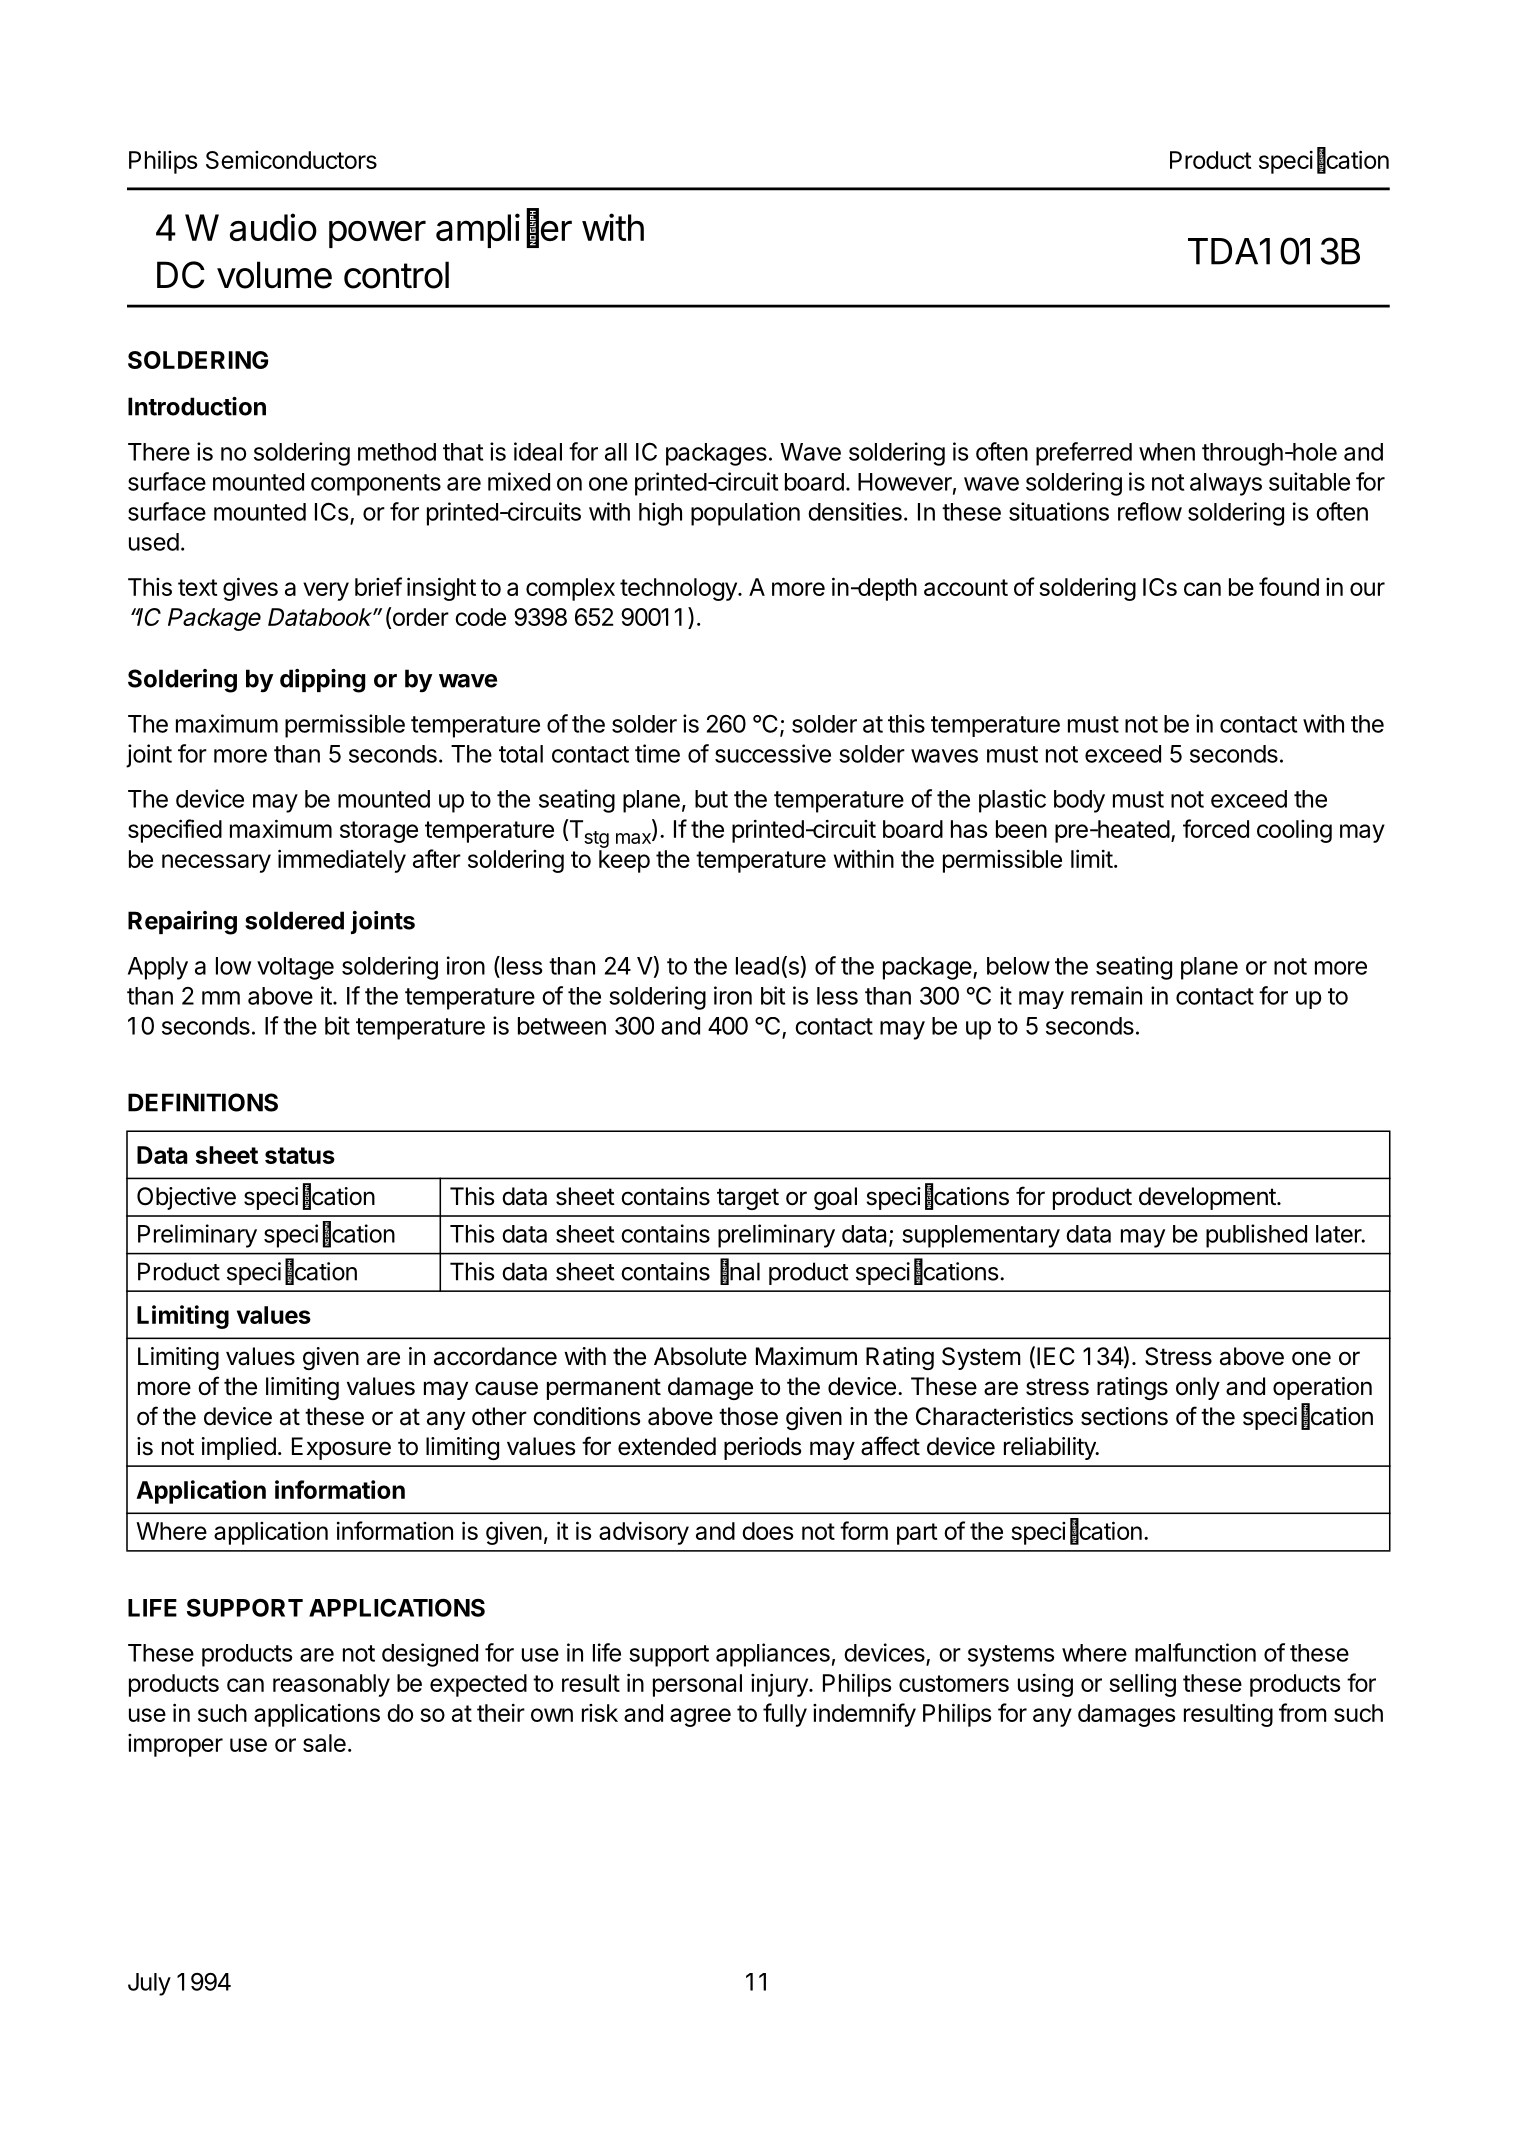  I want to click on forced, so click(1216, 828).
